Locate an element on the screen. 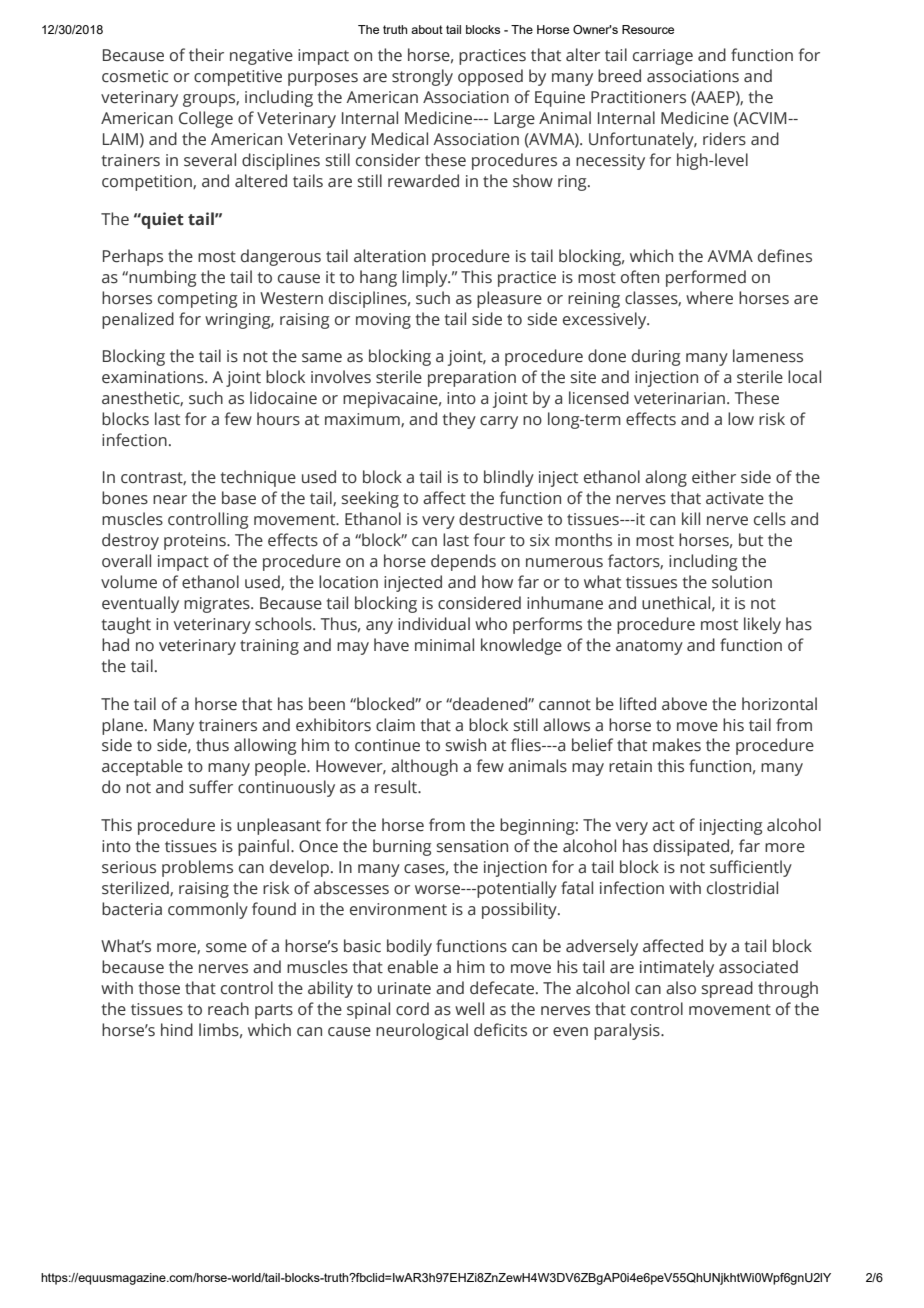  they is located at coordinates (459, 420).
